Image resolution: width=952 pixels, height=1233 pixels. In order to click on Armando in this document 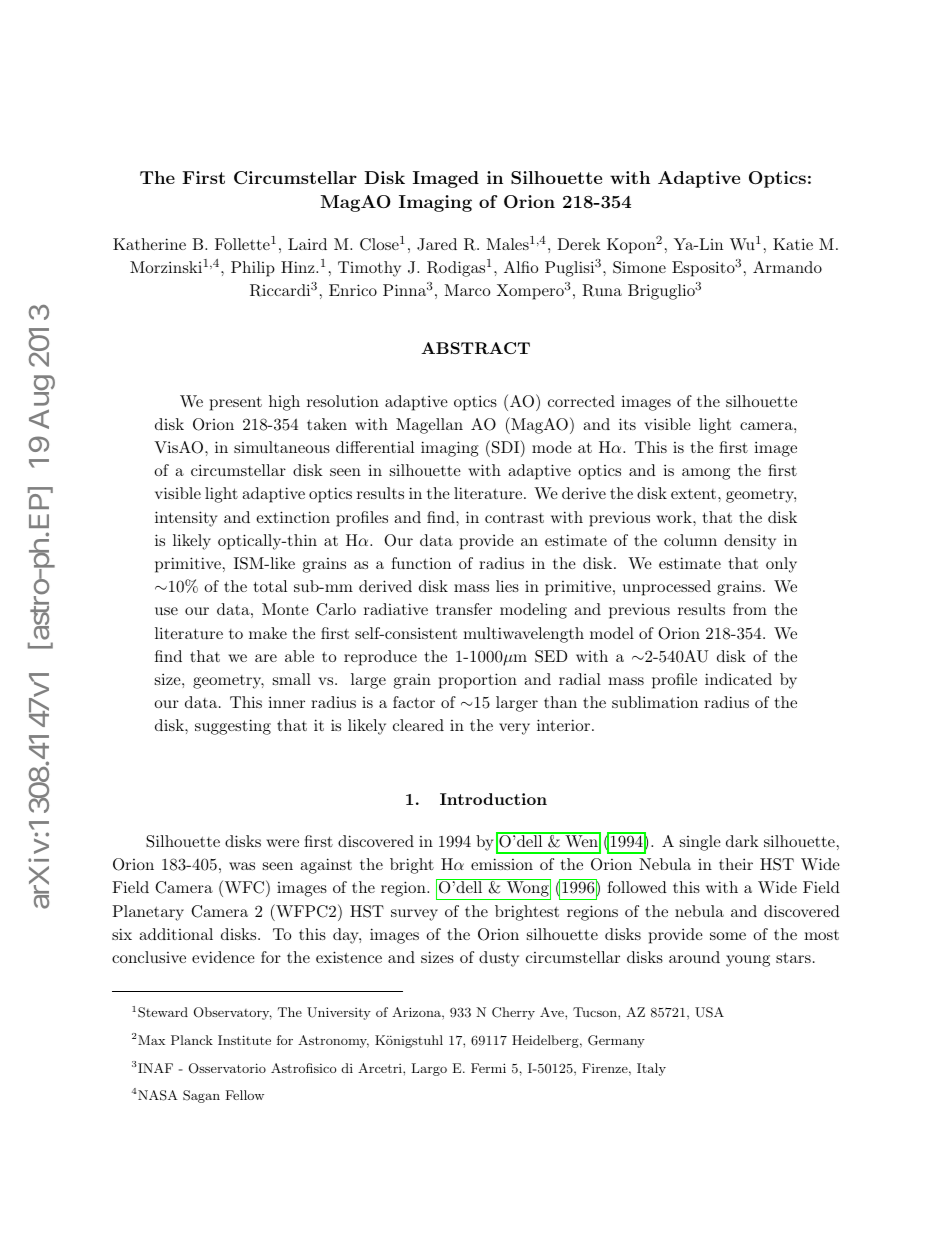, I will do `click(787, 267)`.
